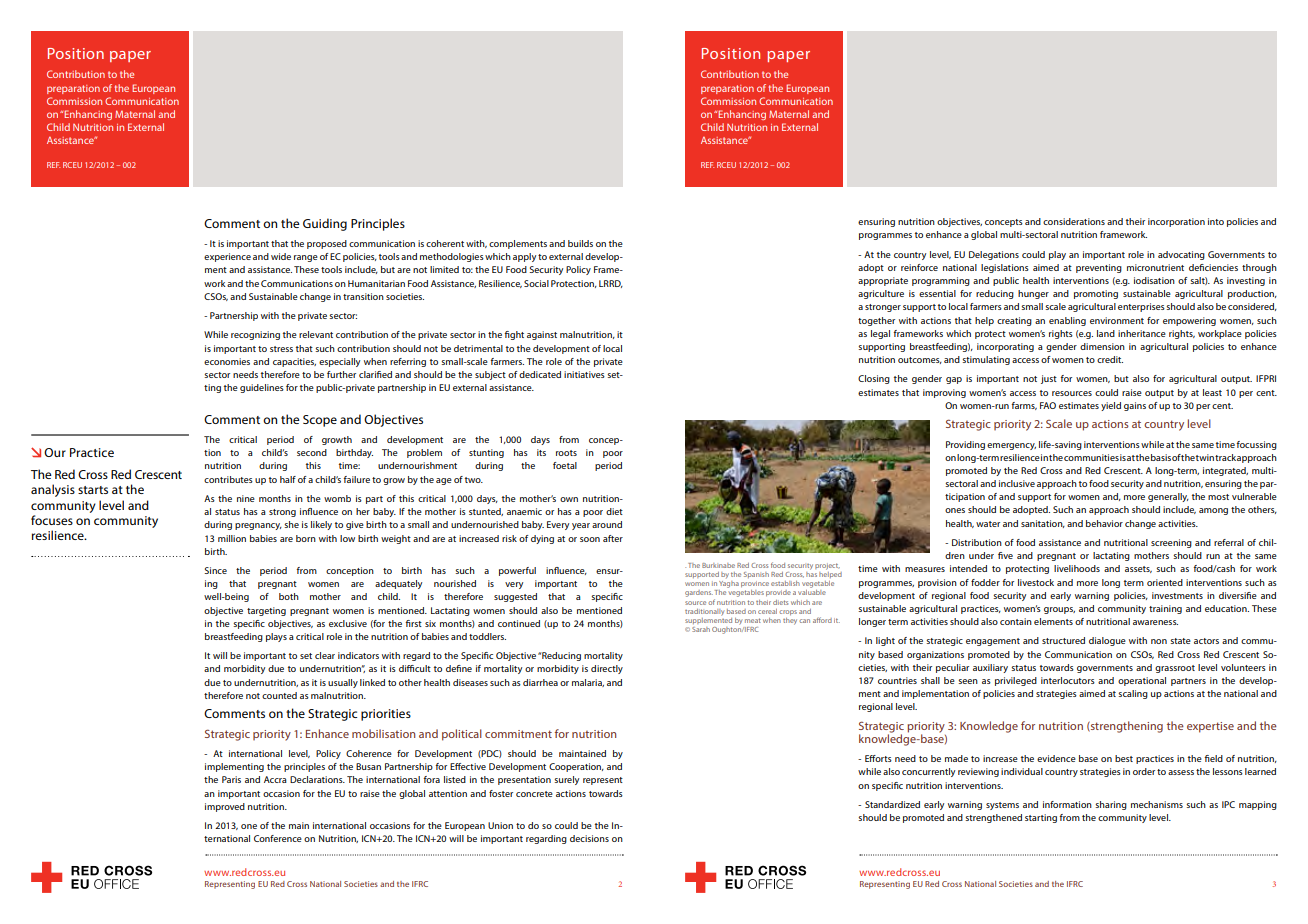  I want to click on around, so click(607, 524).
